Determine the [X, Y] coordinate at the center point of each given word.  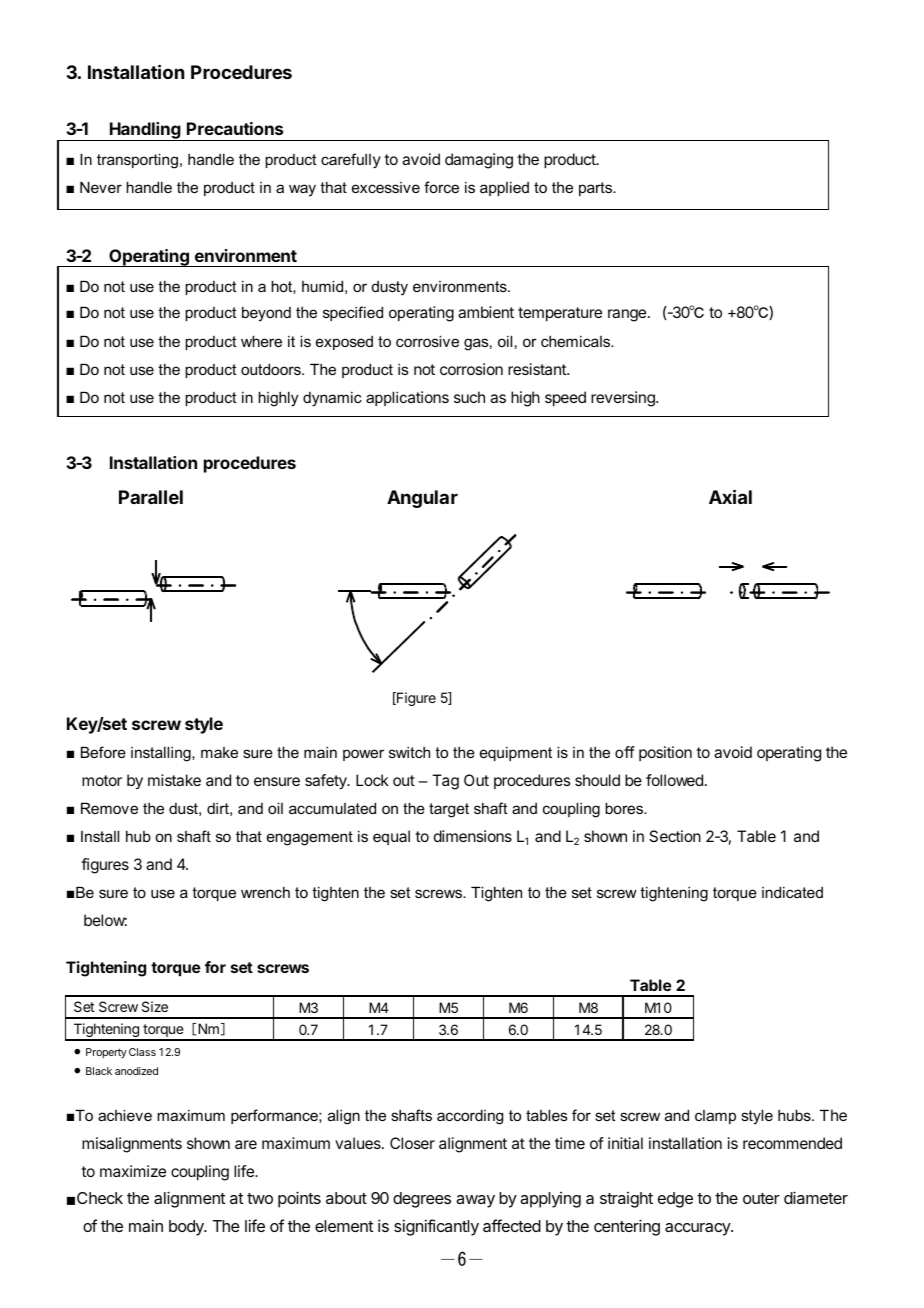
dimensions [473, 836]
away [475, 1201]
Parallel [151, 497]
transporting [137, 161]
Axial [730, 496]
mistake [174, 780]
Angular [422, 499]
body [187, 1228]
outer [761, 1198]
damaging [479, 161]
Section [675, 836]
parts [597, 189]
